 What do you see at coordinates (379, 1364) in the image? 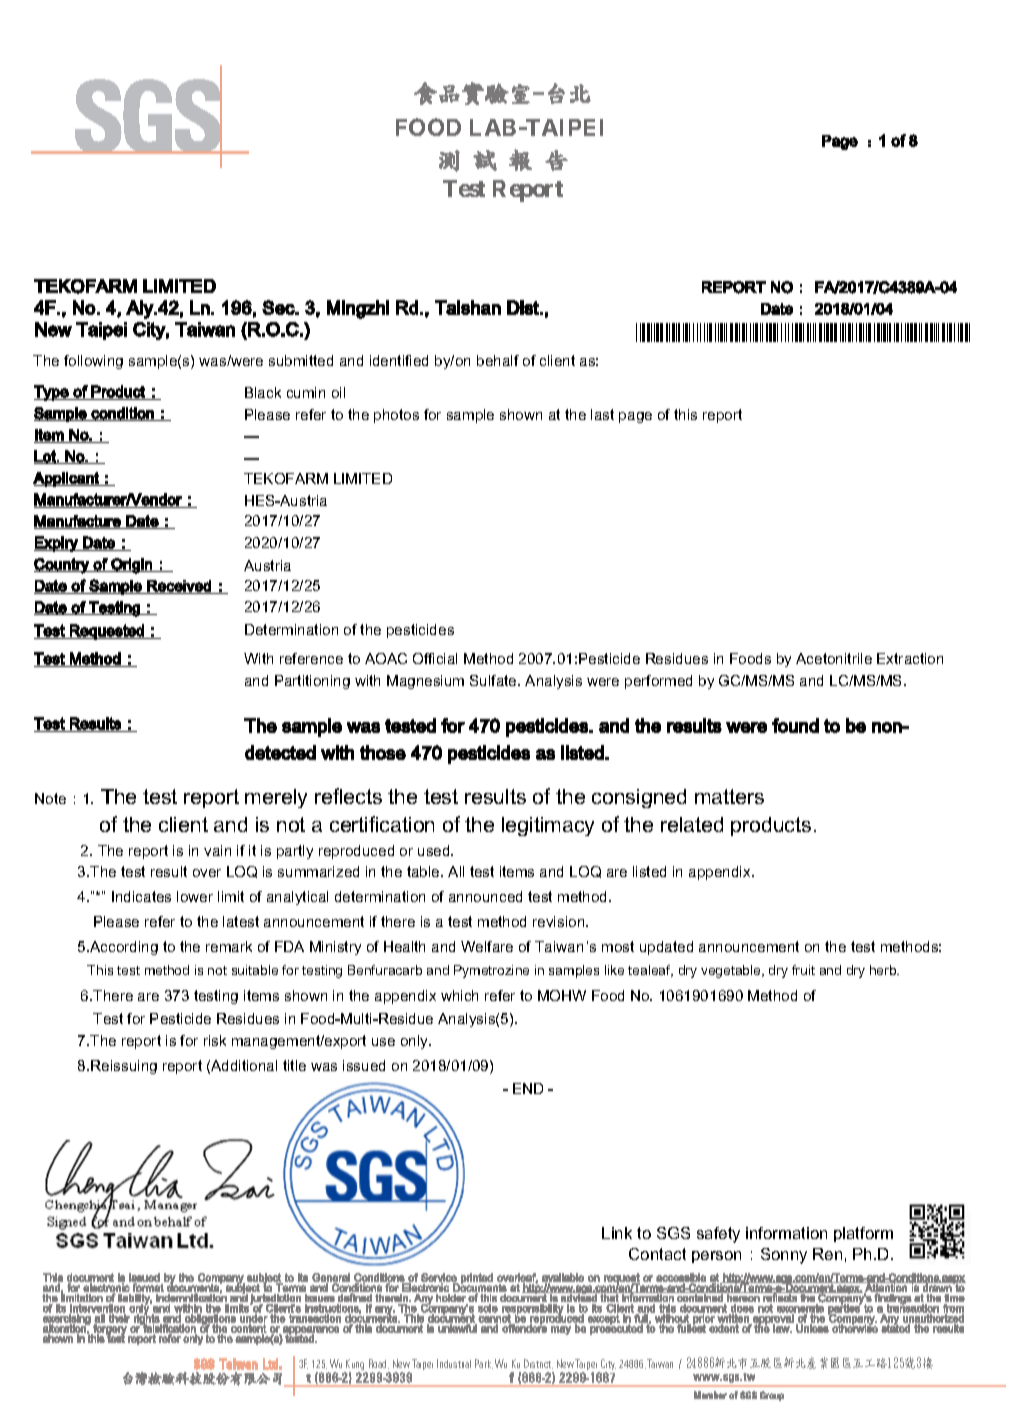
I see `Road` at bounding box center [379, 1364].
